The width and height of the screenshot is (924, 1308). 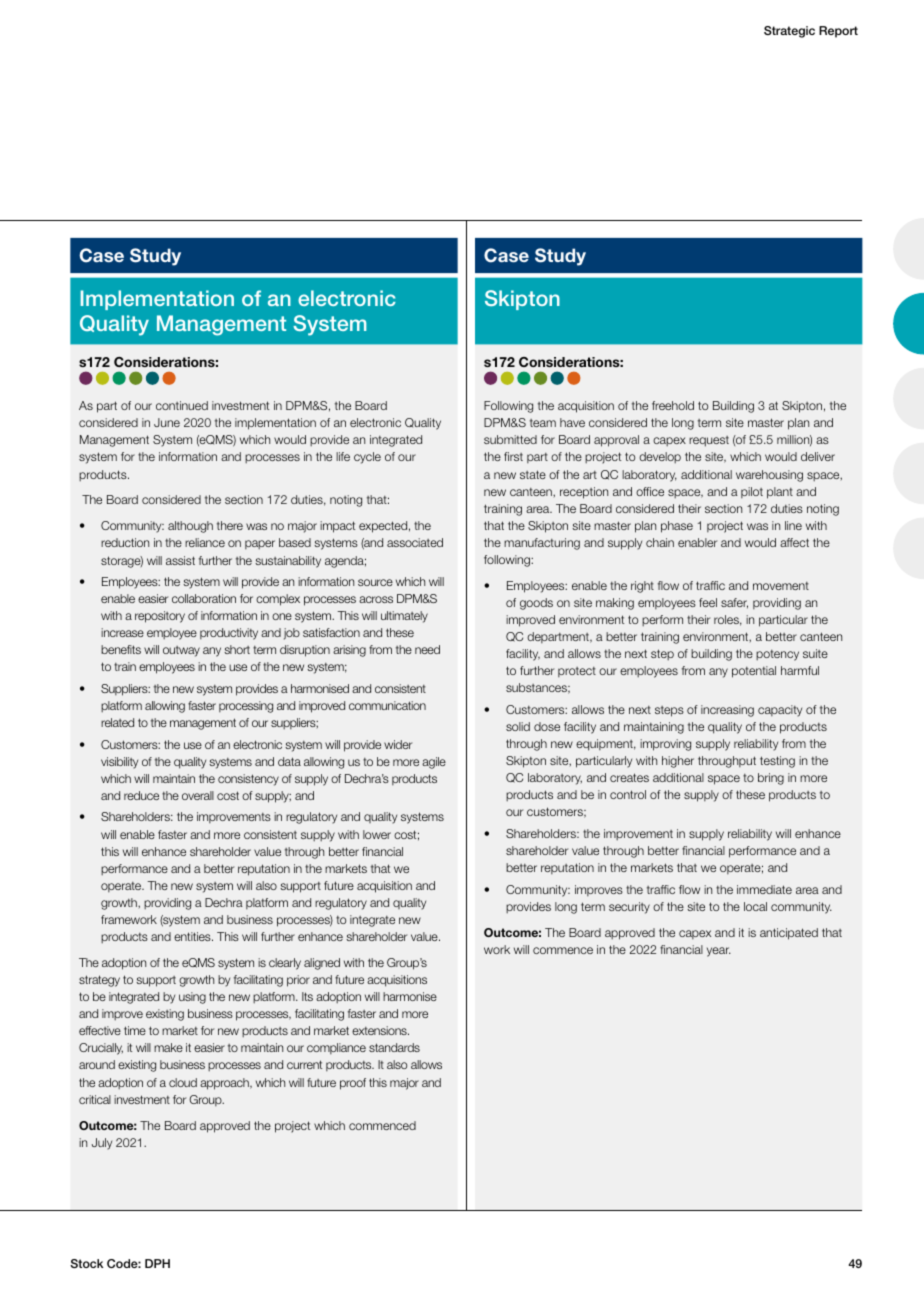 I want to click on Report, so click(x=838, y=32).
